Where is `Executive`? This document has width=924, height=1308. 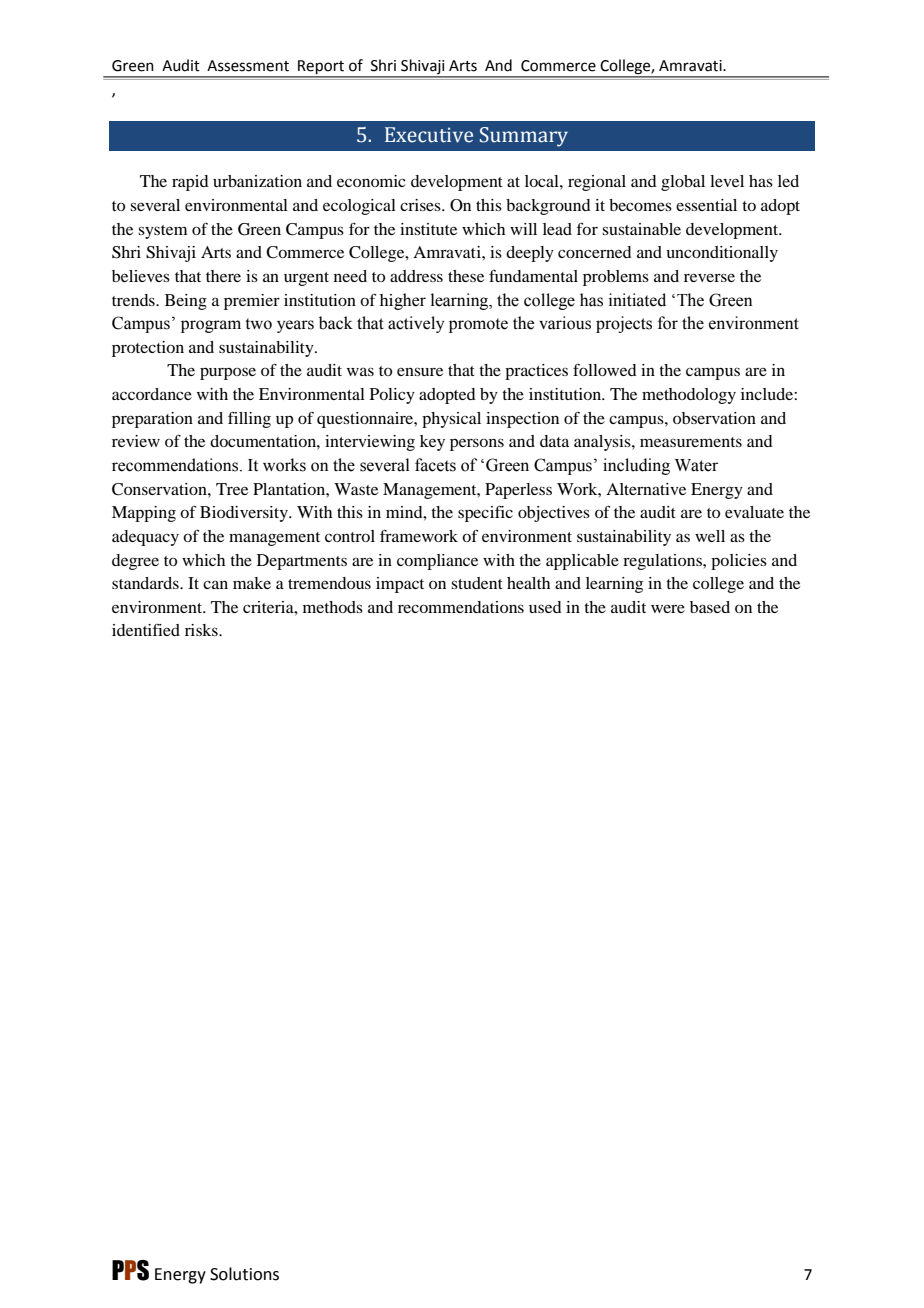
Executive is located at coordinates (429, 135).
